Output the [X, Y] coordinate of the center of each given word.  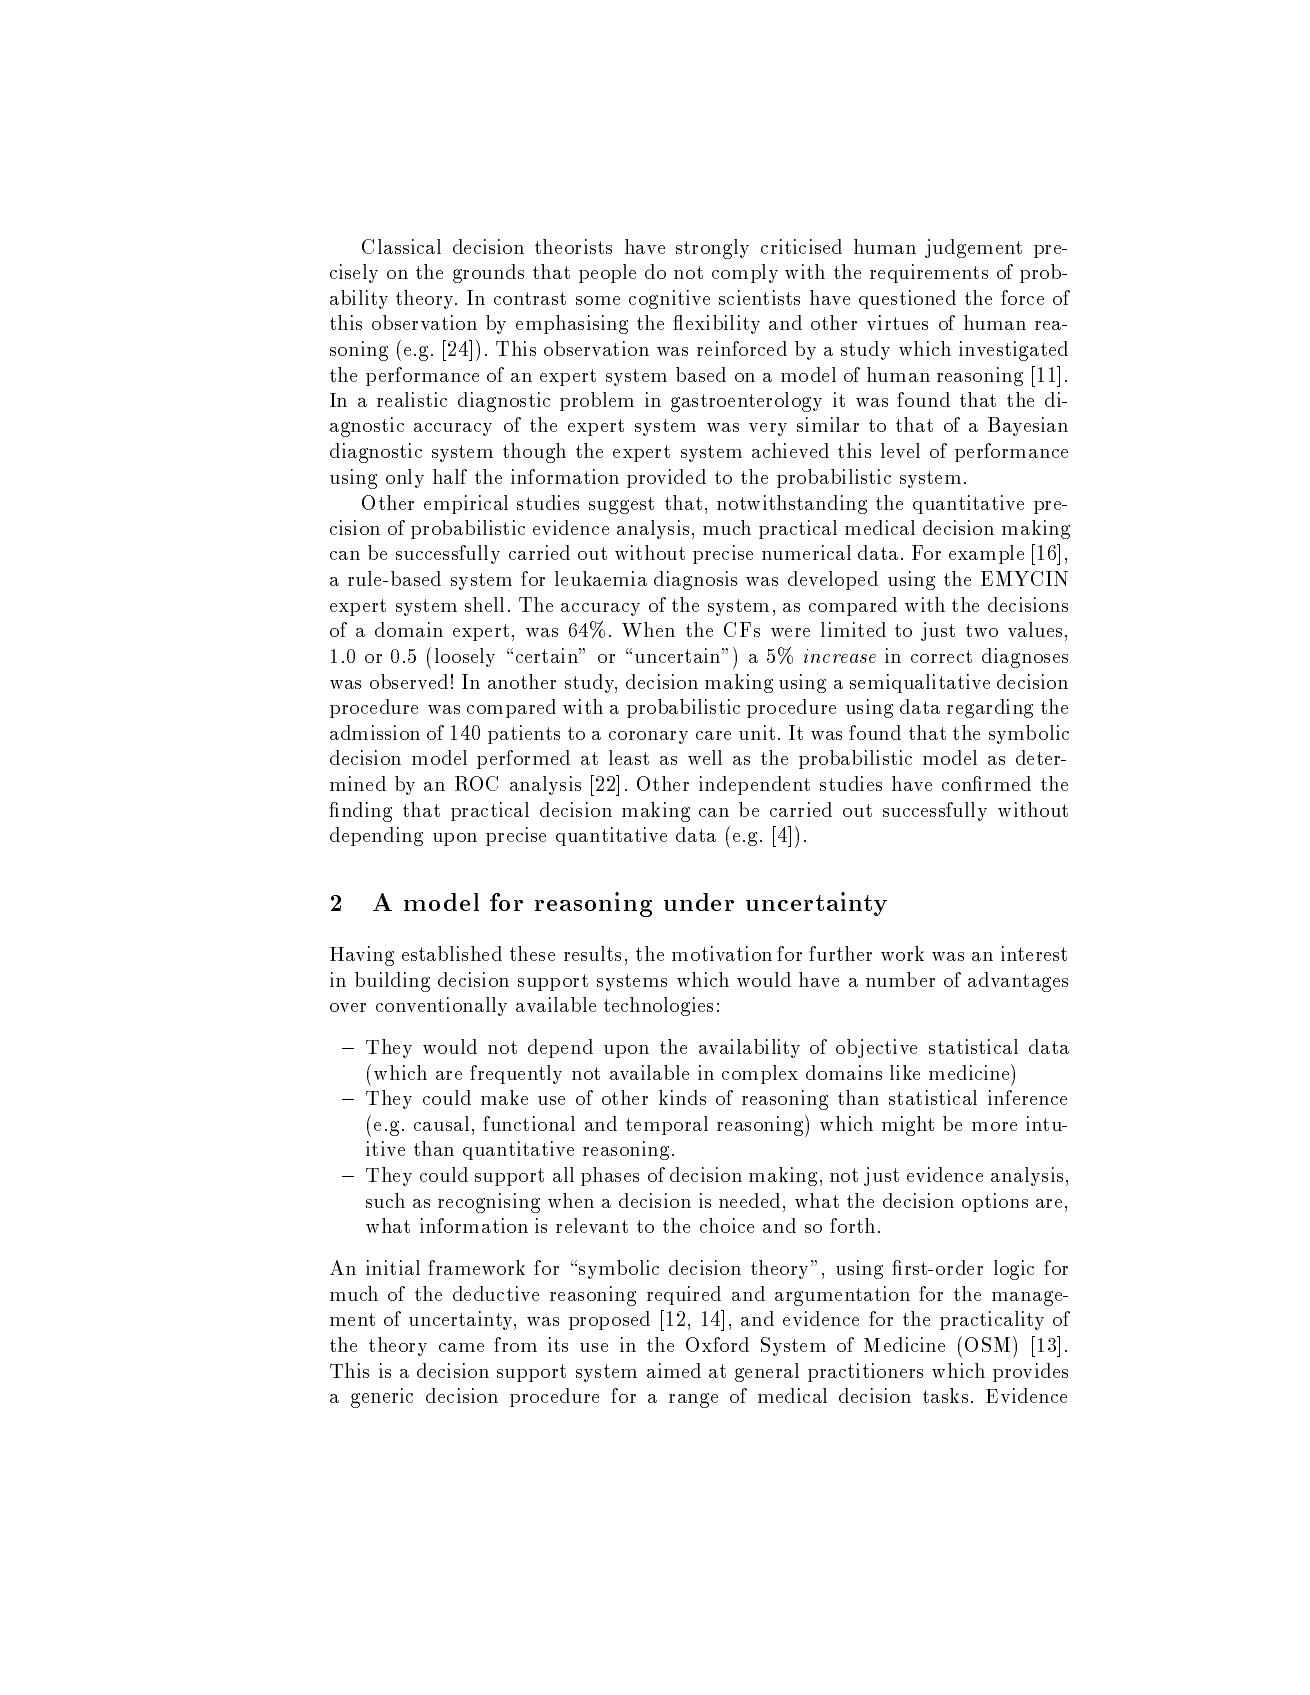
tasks [945, 1395]
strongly [712, 249]
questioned [907, 299]
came [461, 1347]
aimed [674, 1370]
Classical [401, 246]
